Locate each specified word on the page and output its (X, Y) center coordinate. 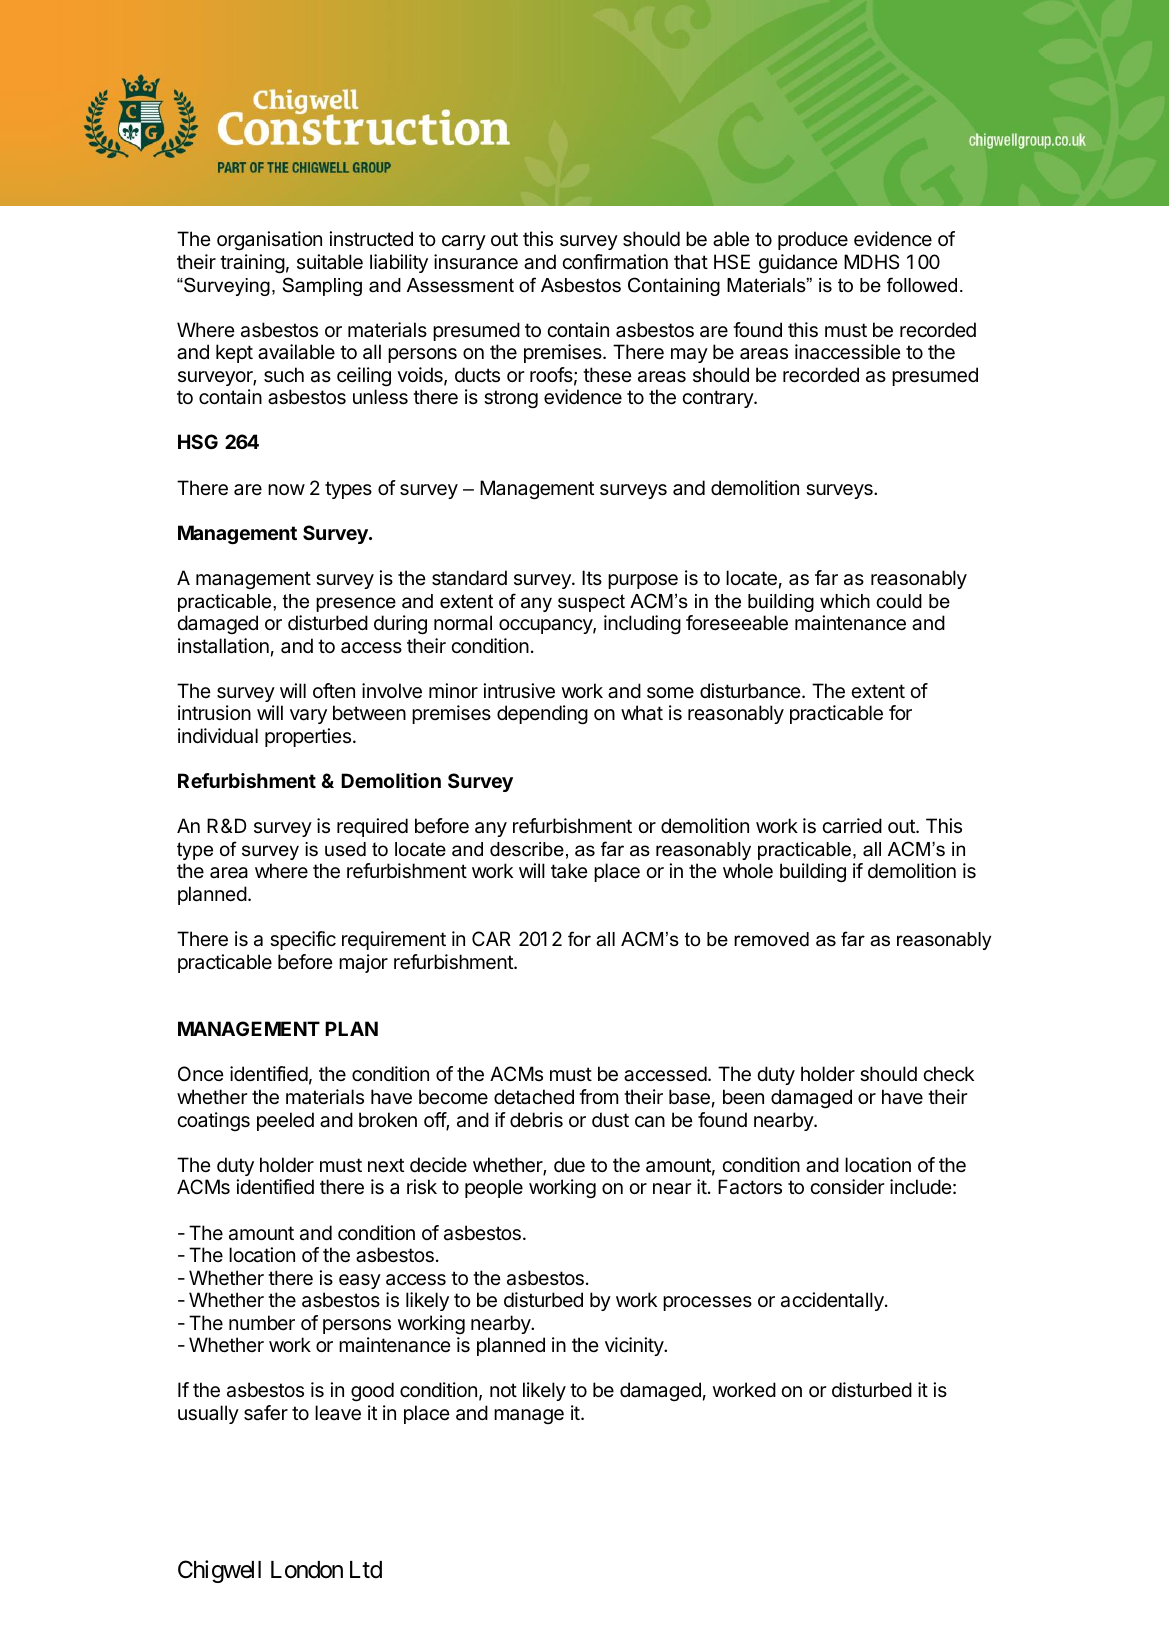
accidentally (833, 1301)
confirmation (615, 262)
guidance (798, 264)
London (307, 1570)
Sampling (322, 286)
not (503, 1390)
